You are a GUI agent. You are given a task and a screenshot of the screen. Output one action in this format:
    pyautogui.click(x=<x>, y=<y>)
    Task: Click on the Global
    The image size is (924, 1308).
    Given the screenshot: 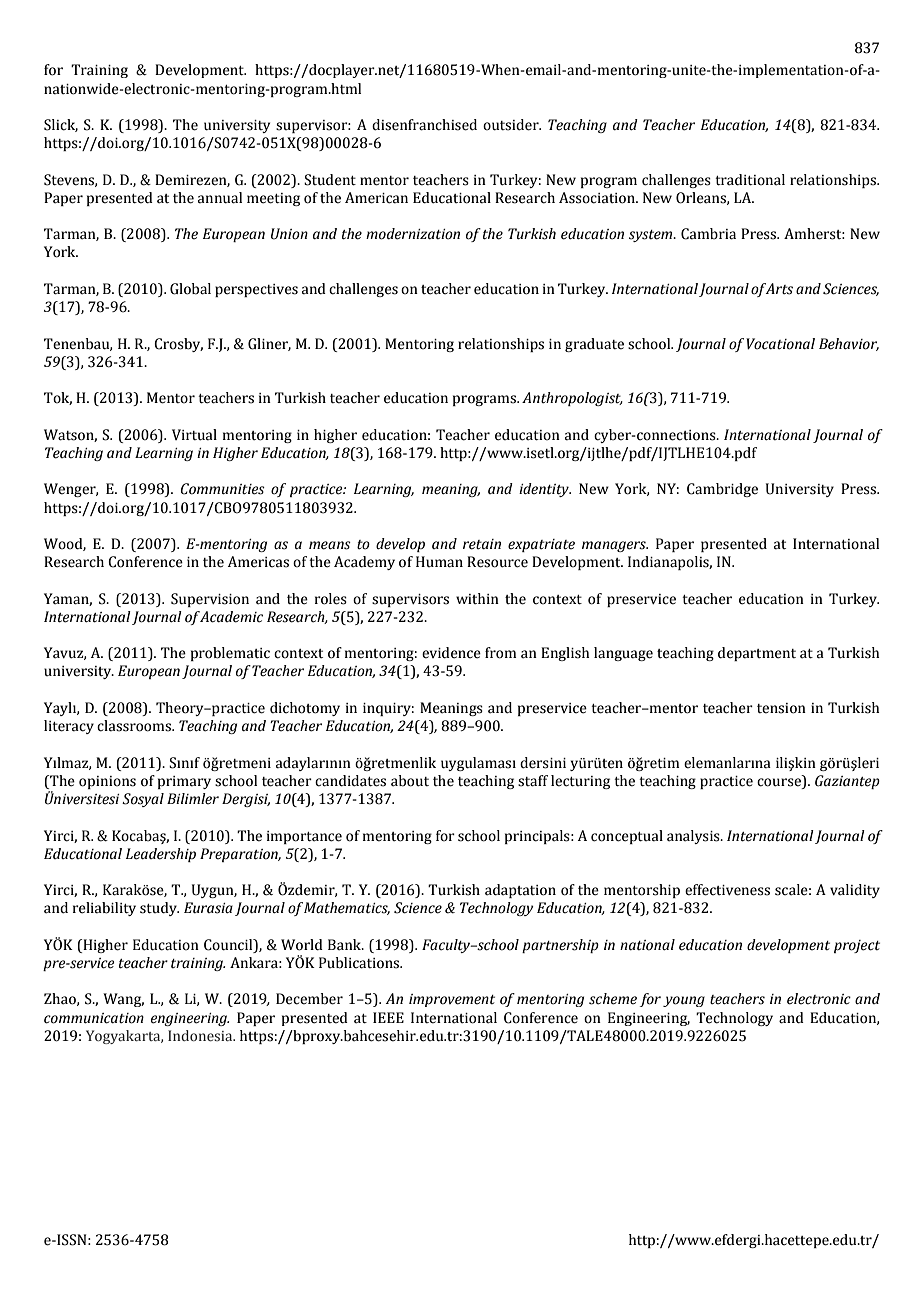 What is the action you would take?
    pyautogui.click(x=190, y=289)
